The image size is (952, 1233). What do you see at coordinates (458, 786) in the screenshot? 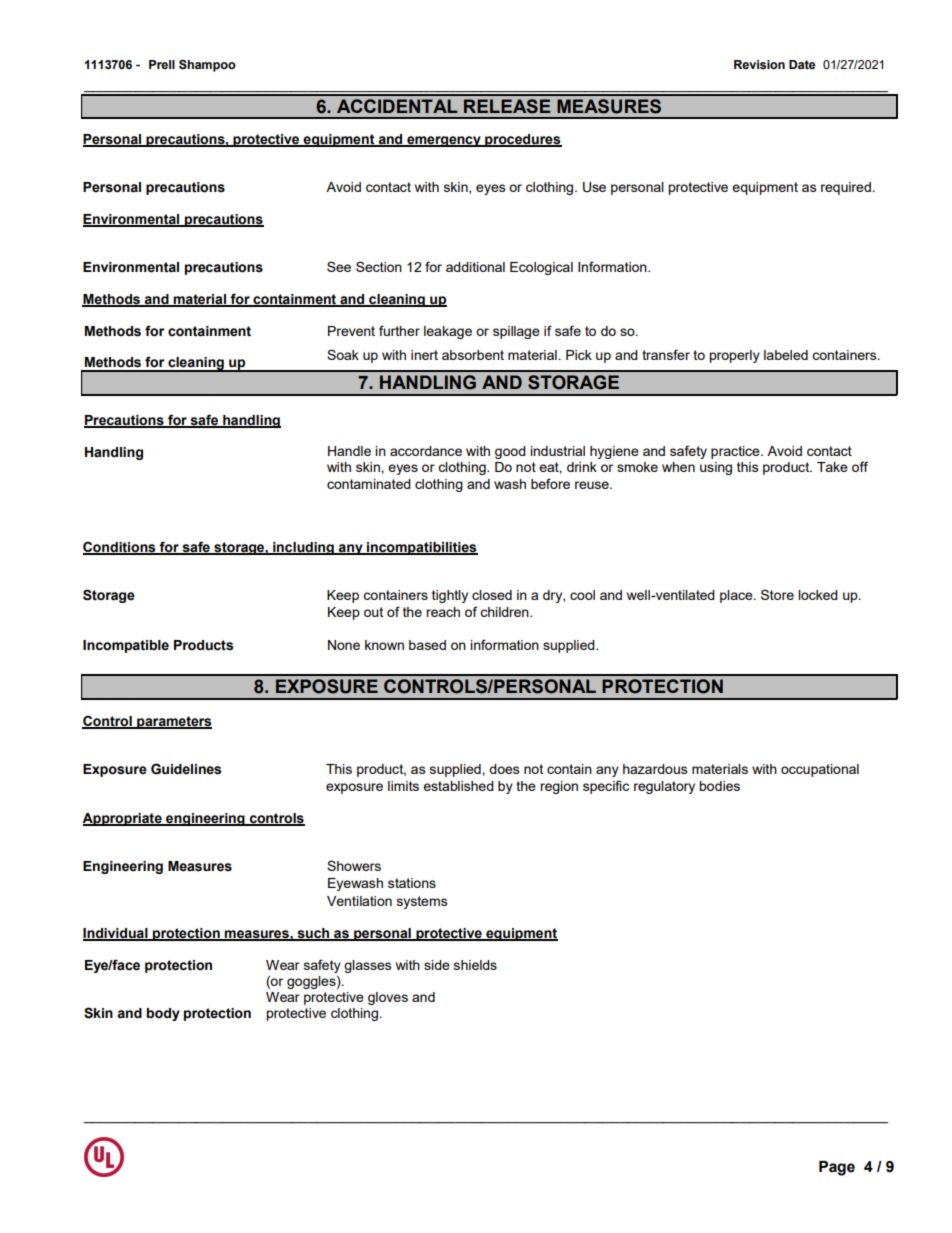
I see `established` at bounding box center [458, 786].
